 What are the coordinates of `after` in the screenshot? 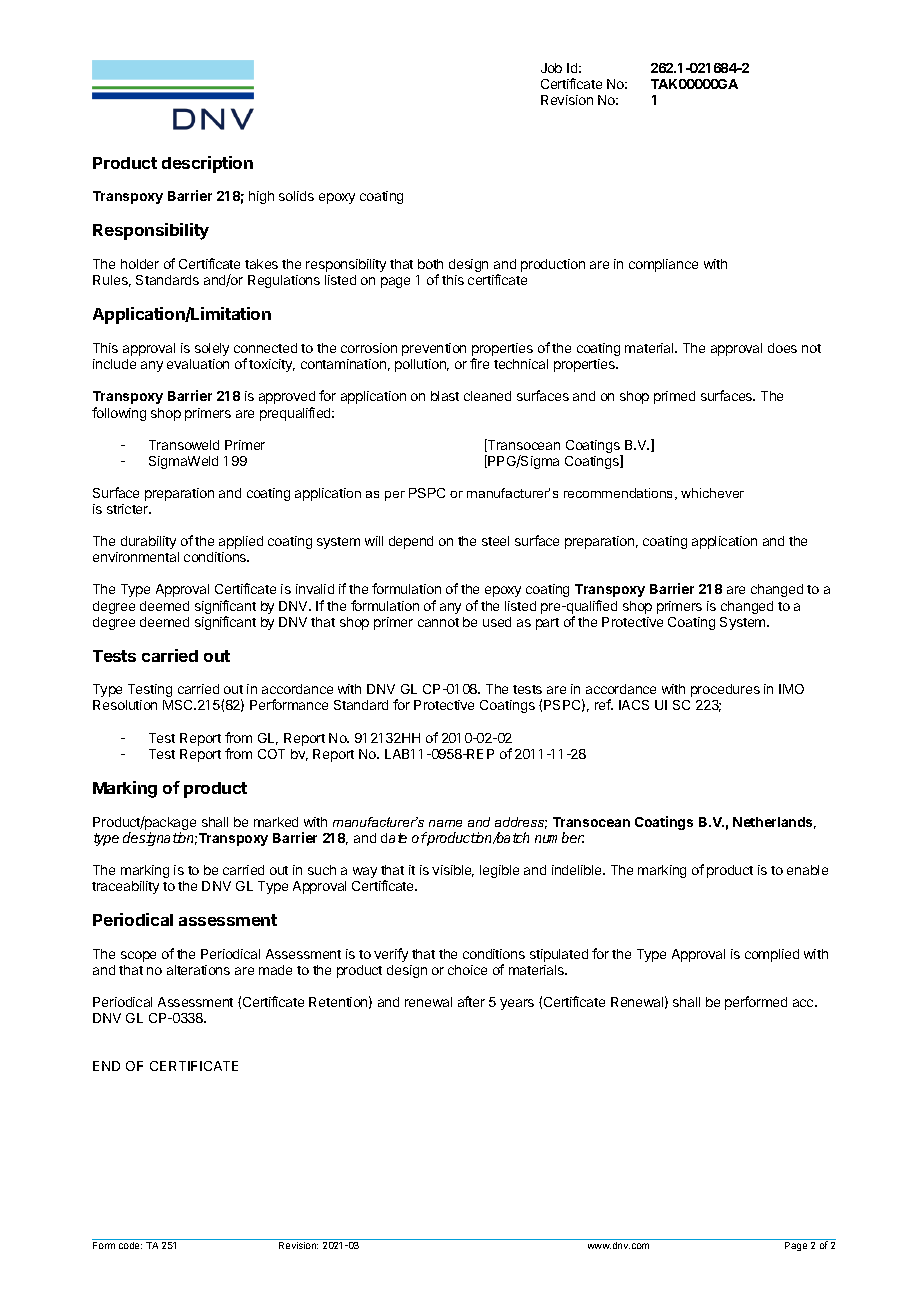 It's located at (471, 1001).
